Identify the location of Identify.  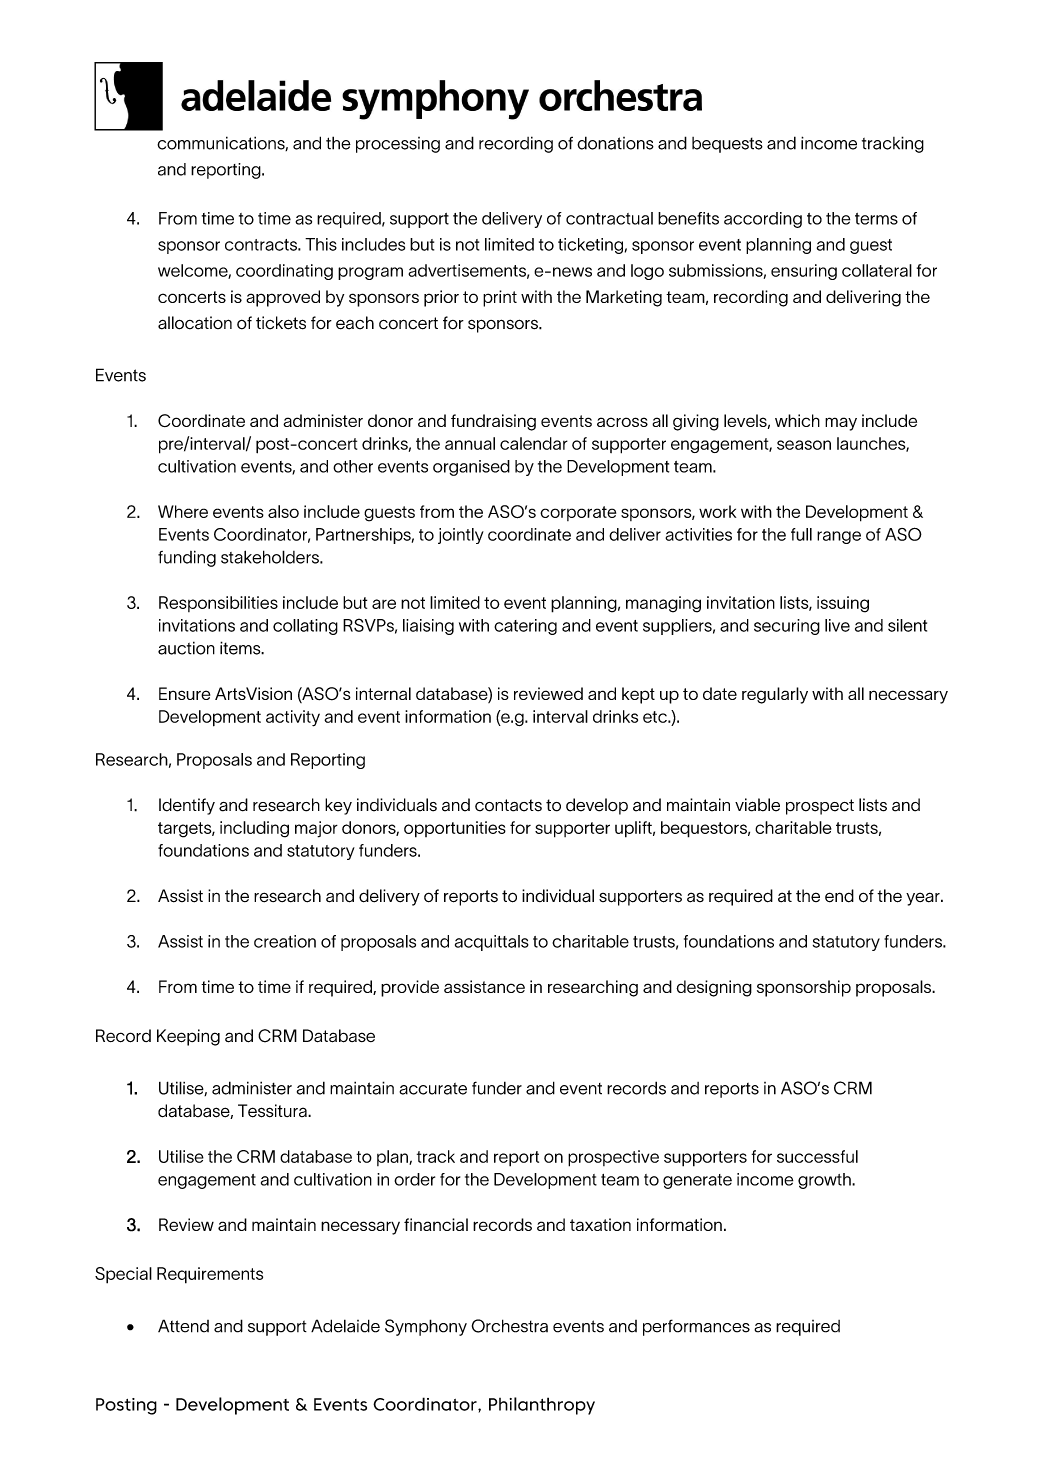
(187, 806).
